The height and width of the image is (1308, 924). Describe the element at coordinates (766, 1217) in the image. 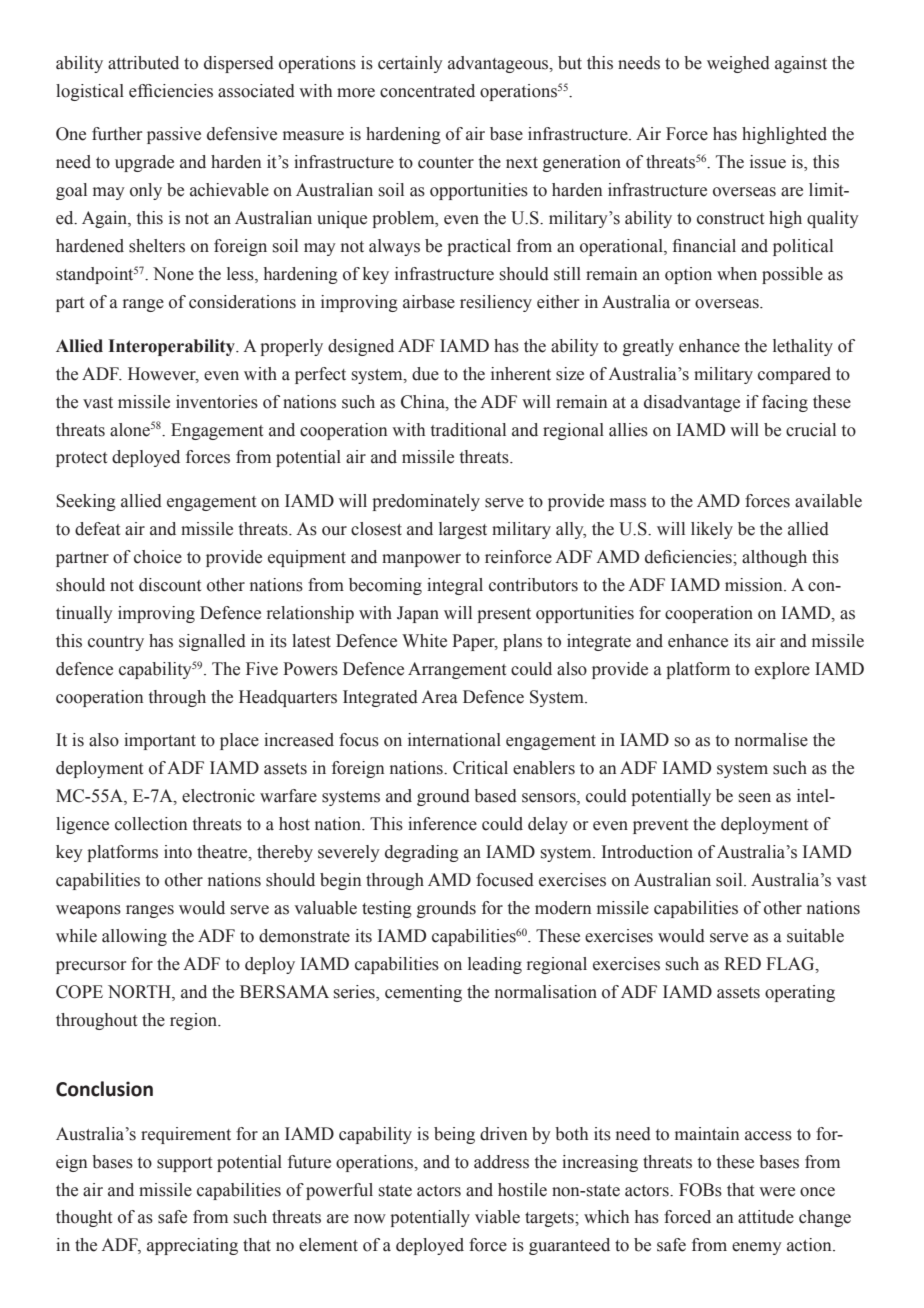

I see `attitude` at that location.
